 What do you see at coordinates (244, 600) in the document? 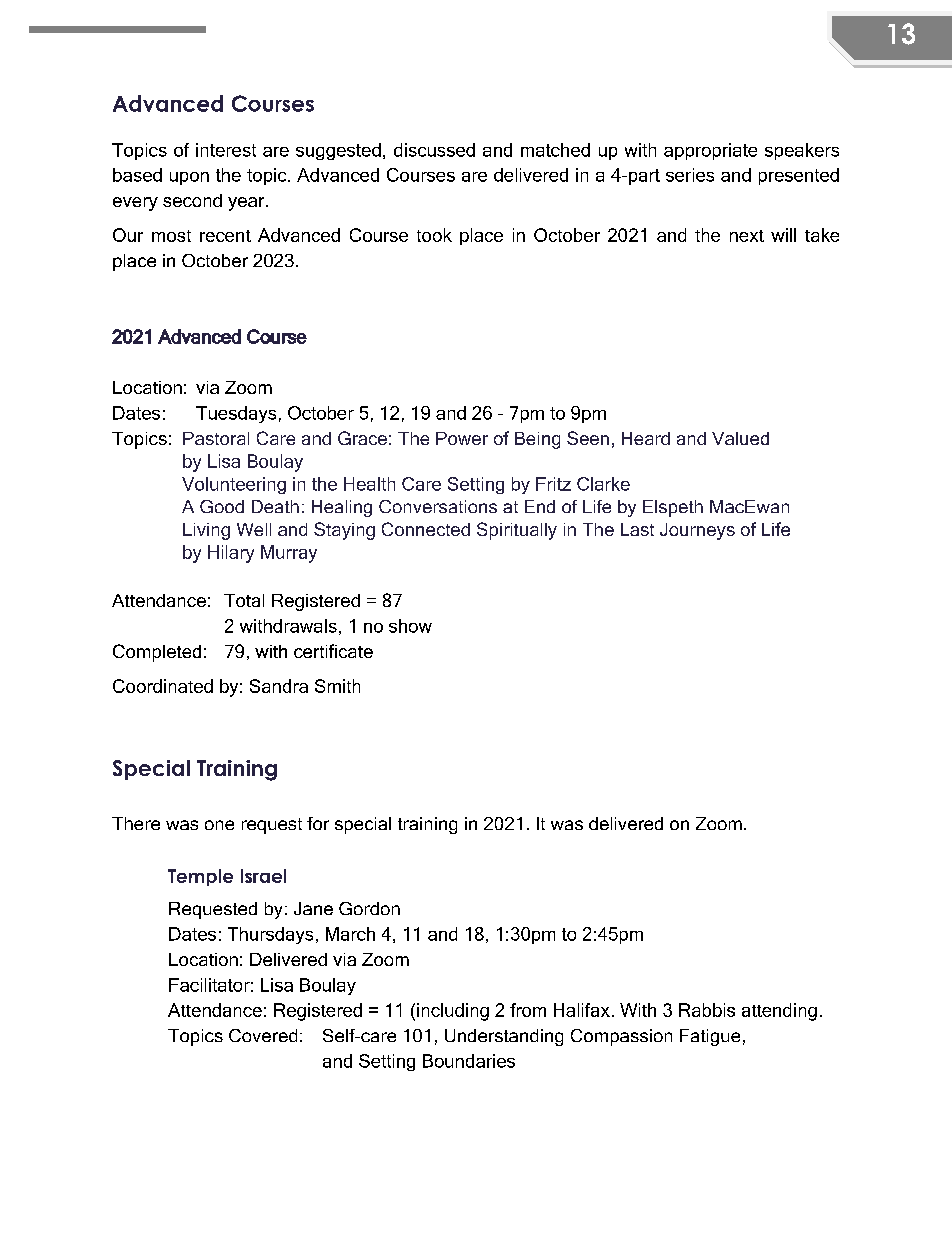
I see `Total` at bounding box center [244, 600].
